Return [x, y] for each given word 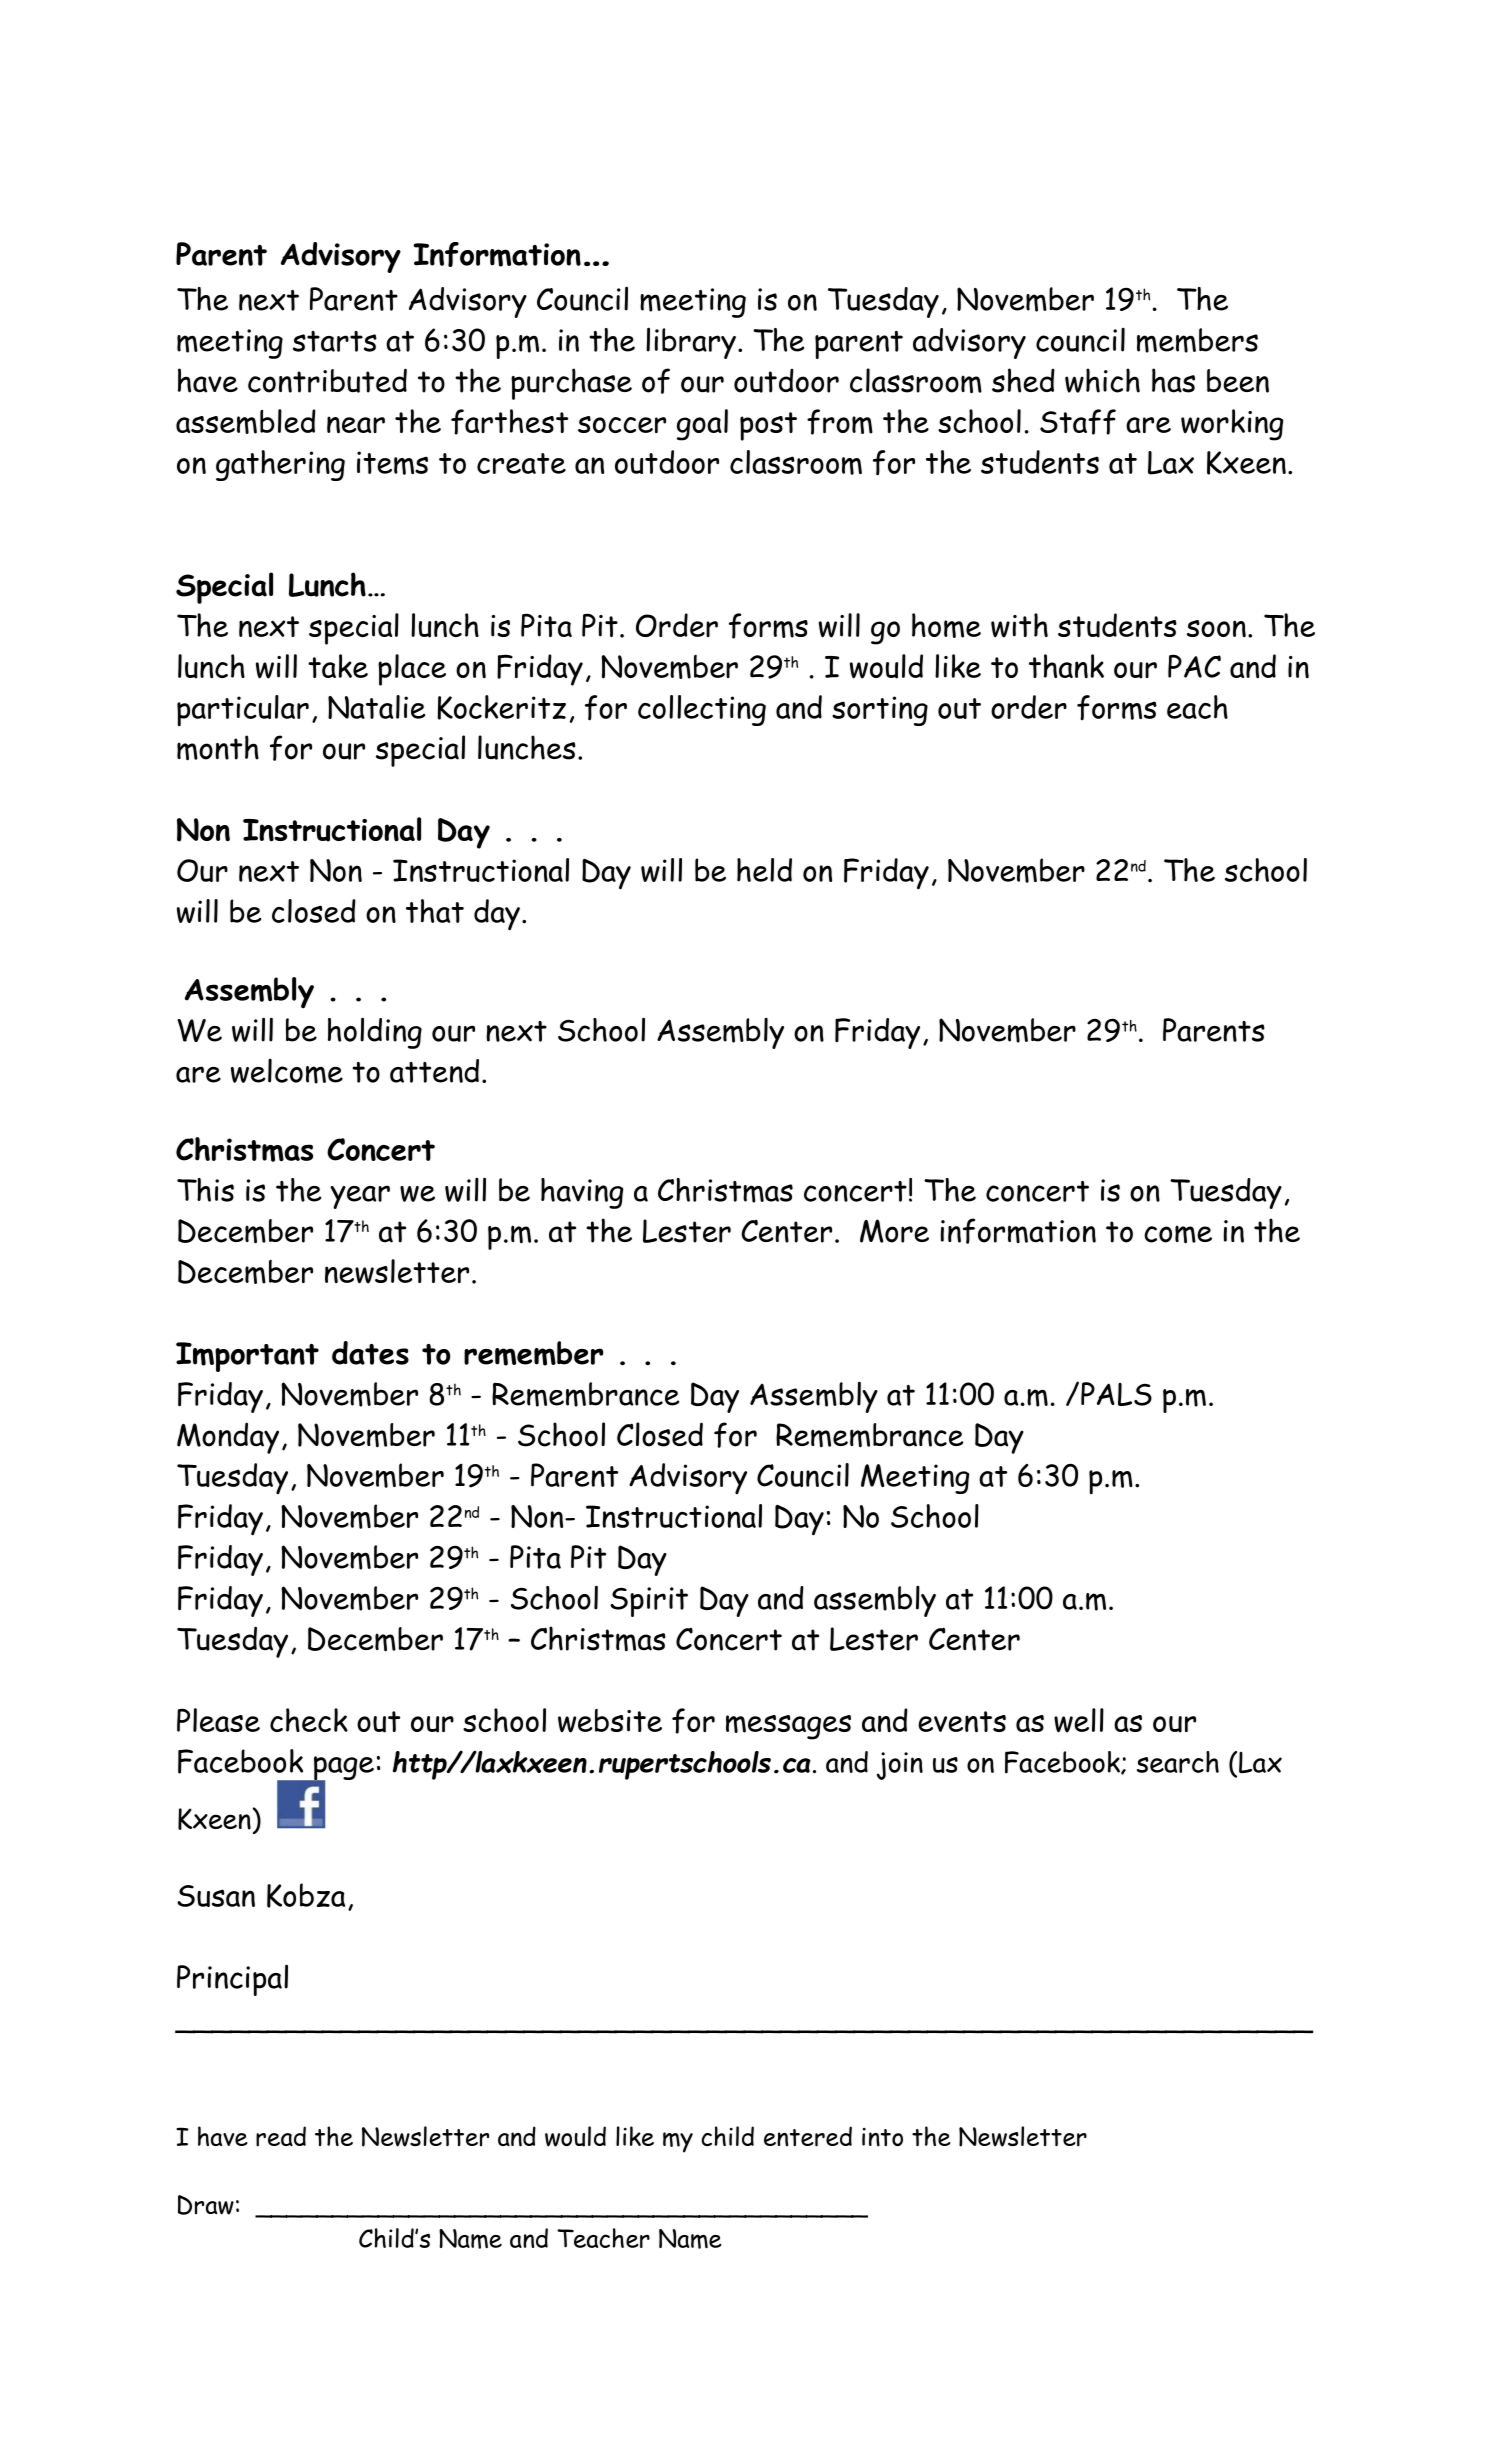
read [281, 2136]
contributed [327, 380]
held [764, 870]
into [882, 2137]
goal [702, 425]
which [1102, 380]
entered [808, 2136]
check [309, 1720]
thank [1066, 666]
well [1079, 1720]
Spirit [649, 1602]
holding [375, 1033]
